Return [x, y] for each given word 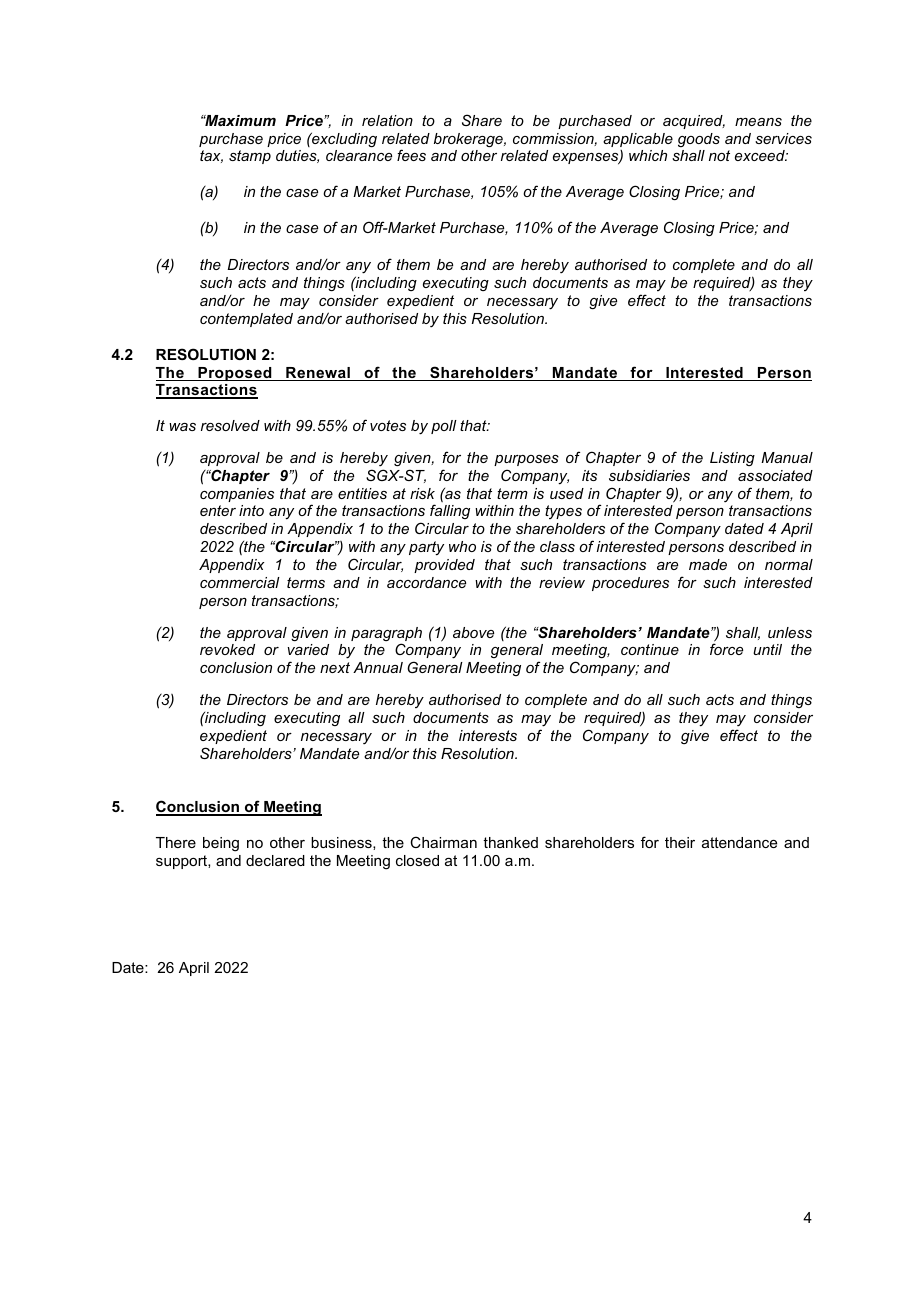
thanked [510, 842]
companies [237, 495]
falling [450, 511]
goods [699, 140]
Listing [732, 459]
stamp [250, 157]
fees [411, 155]
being [221, 844]
